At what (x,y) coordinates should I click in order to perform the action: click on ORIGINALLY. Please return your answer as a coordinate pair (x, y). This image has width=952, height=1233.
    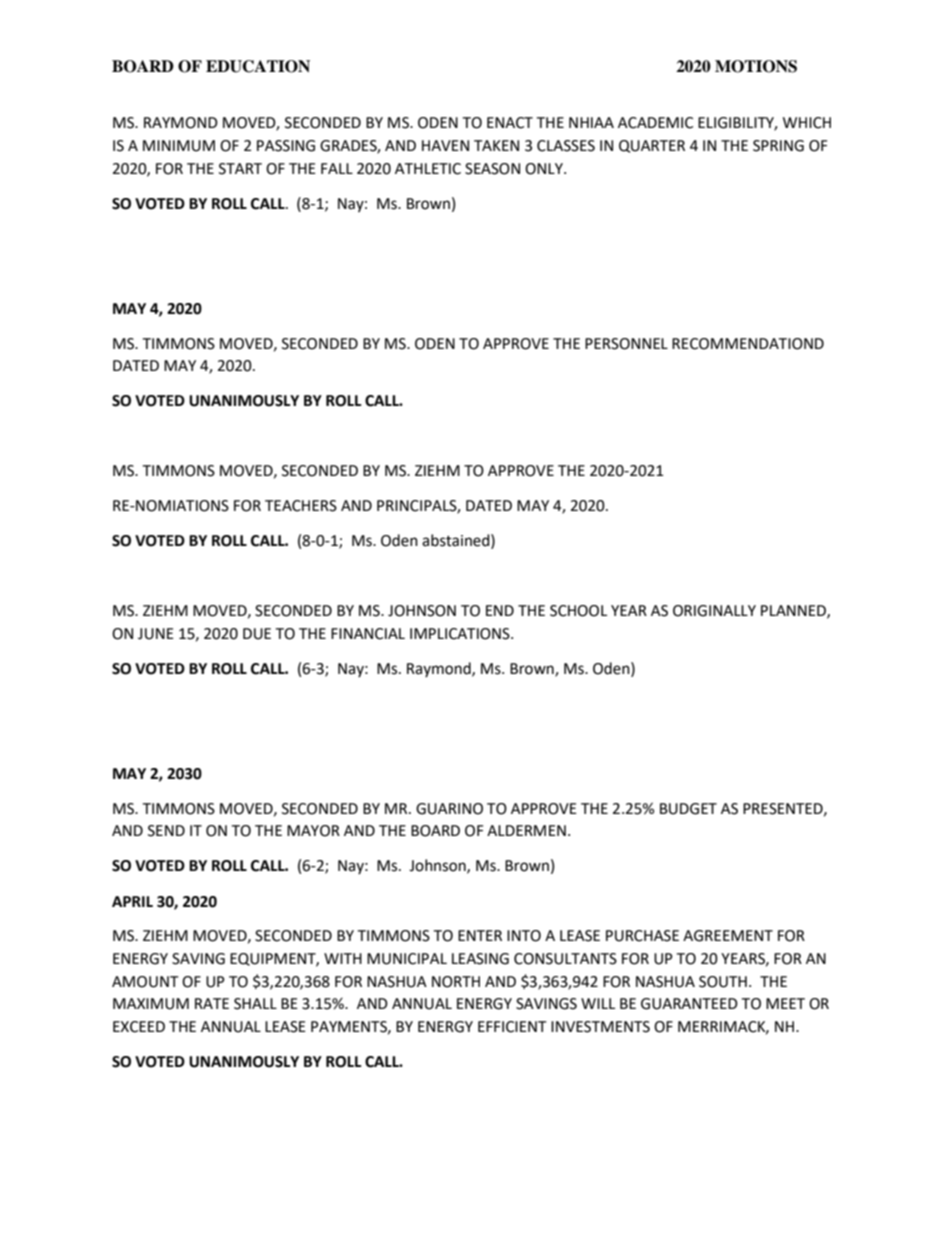
    Looking at the image, I should click on (714, 611).
